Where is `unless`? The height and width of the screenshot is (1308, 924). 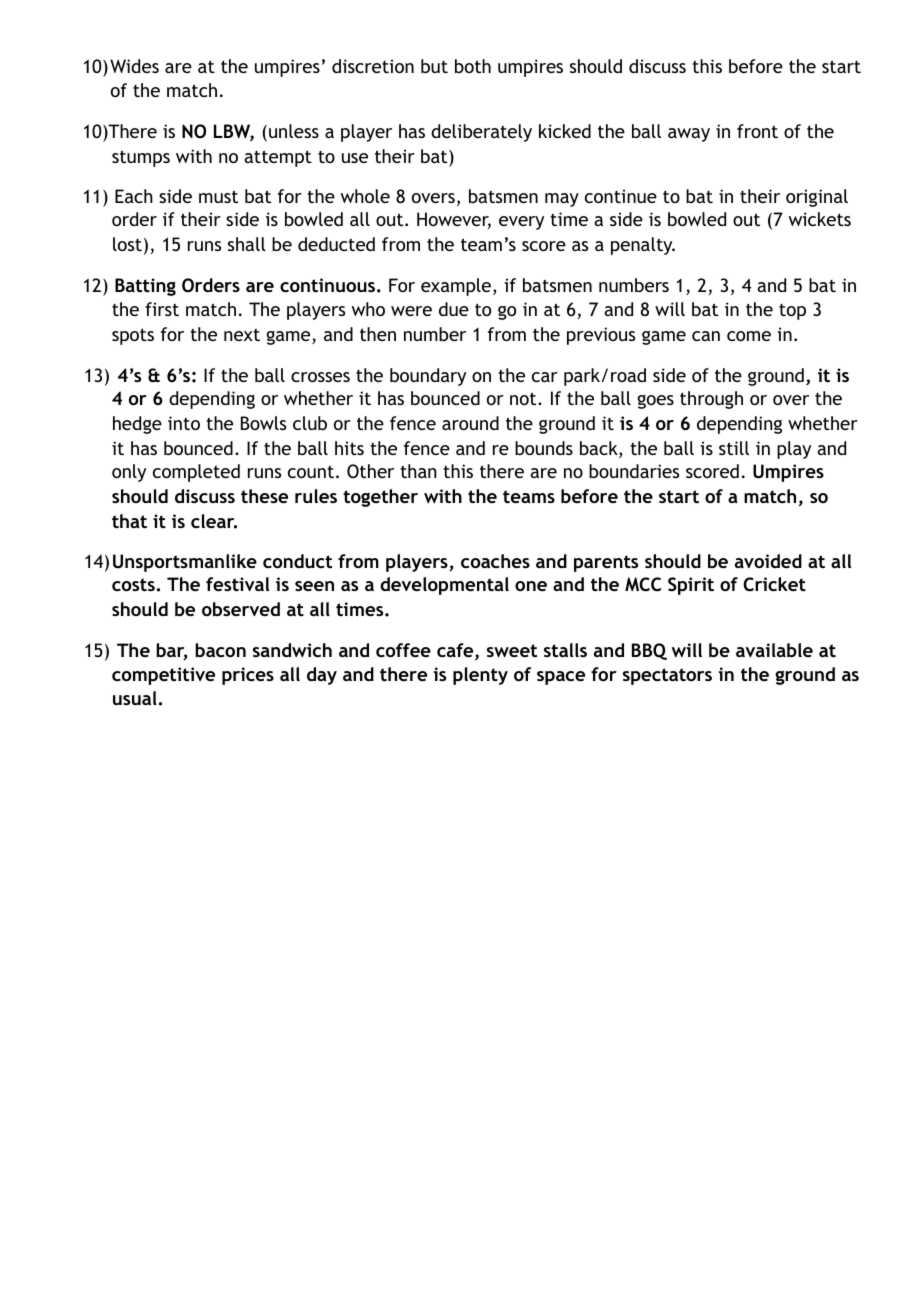 unless is located at coordinates (294, 131).
